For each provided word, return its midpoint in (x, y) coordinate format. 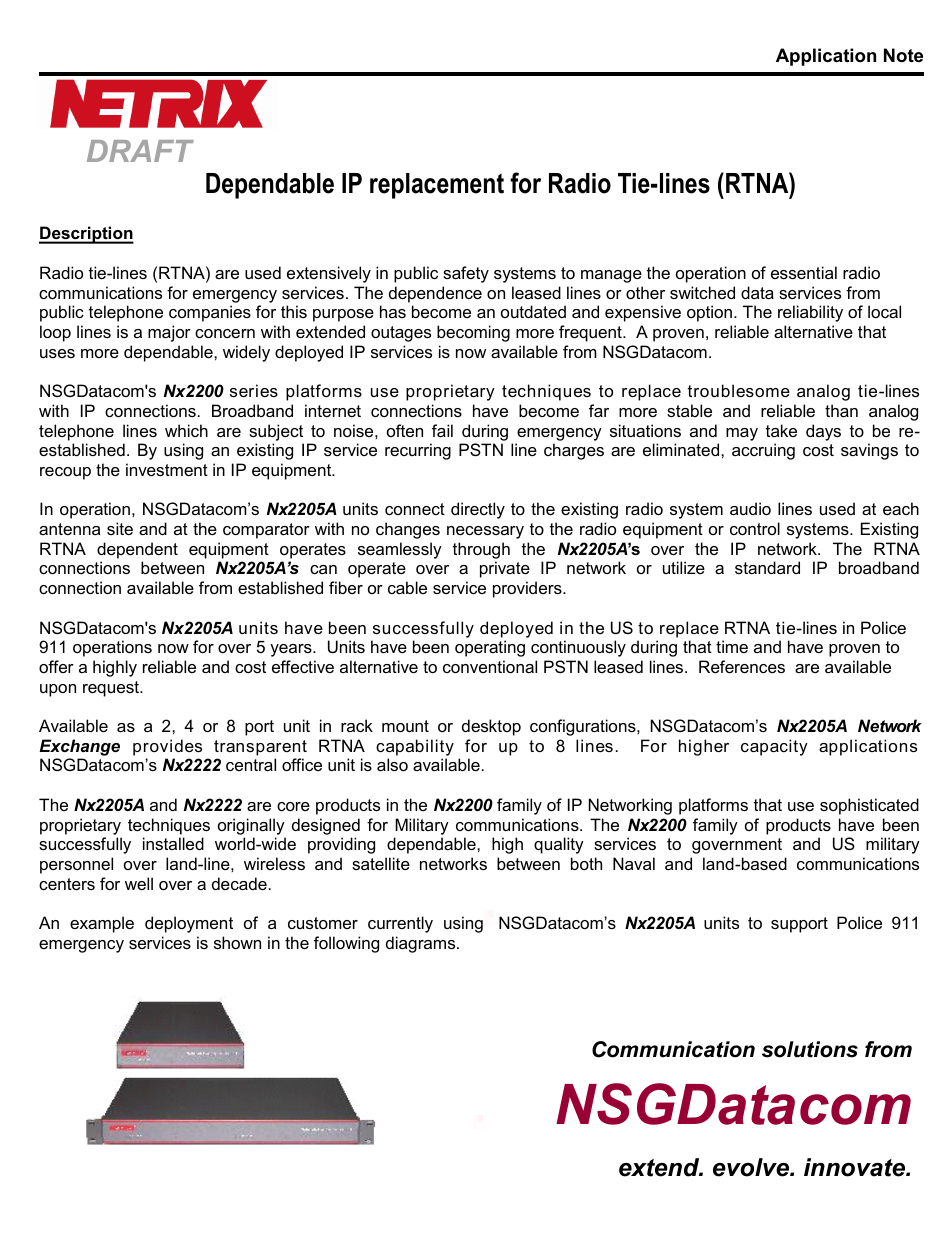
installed (173, 843)
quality (559, 845)
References (742, 666)
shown (237, 942)
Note (903, 55)
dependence (435, 294)
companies (210, 313)
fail (442, 430)
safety (466, 274)
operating (490, 648)
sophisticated (869, 806)
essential (804, 272)
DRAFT (140, 151)
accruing (763, 451)
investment (167, 469)
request (112, 689)
